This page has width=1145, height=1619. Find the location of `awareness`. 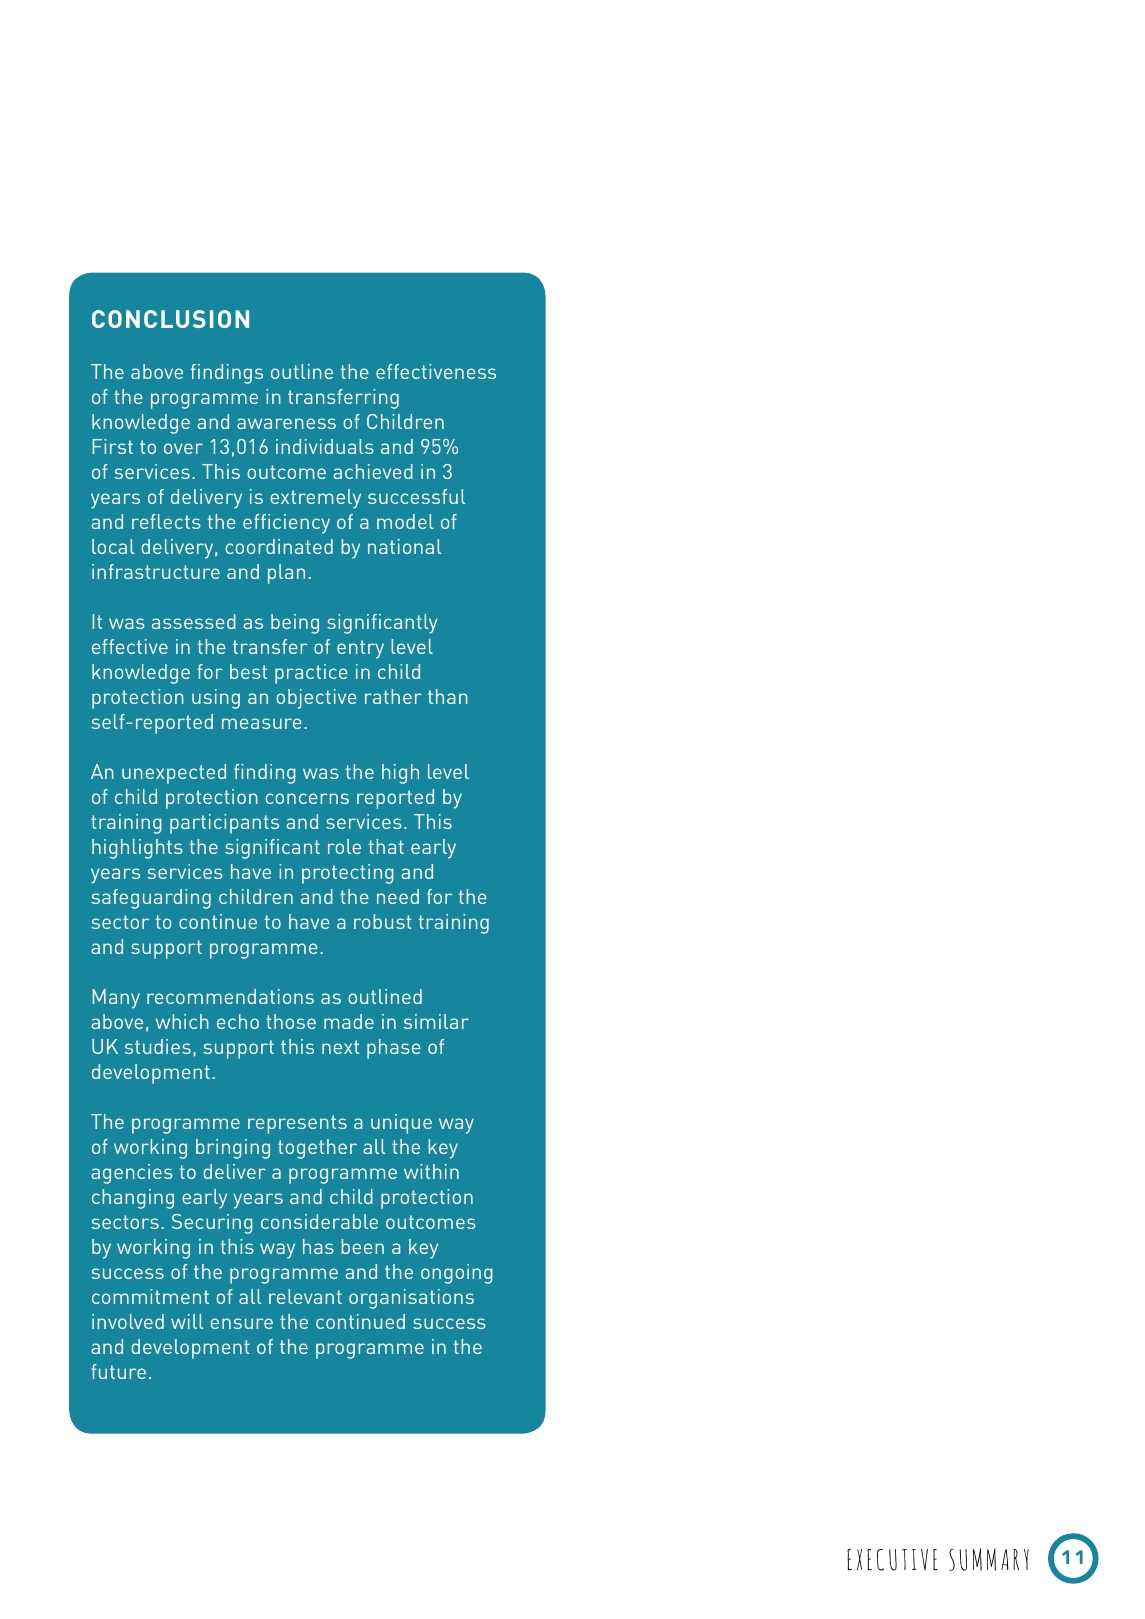

awareness is located at coordinates (286, 423).
